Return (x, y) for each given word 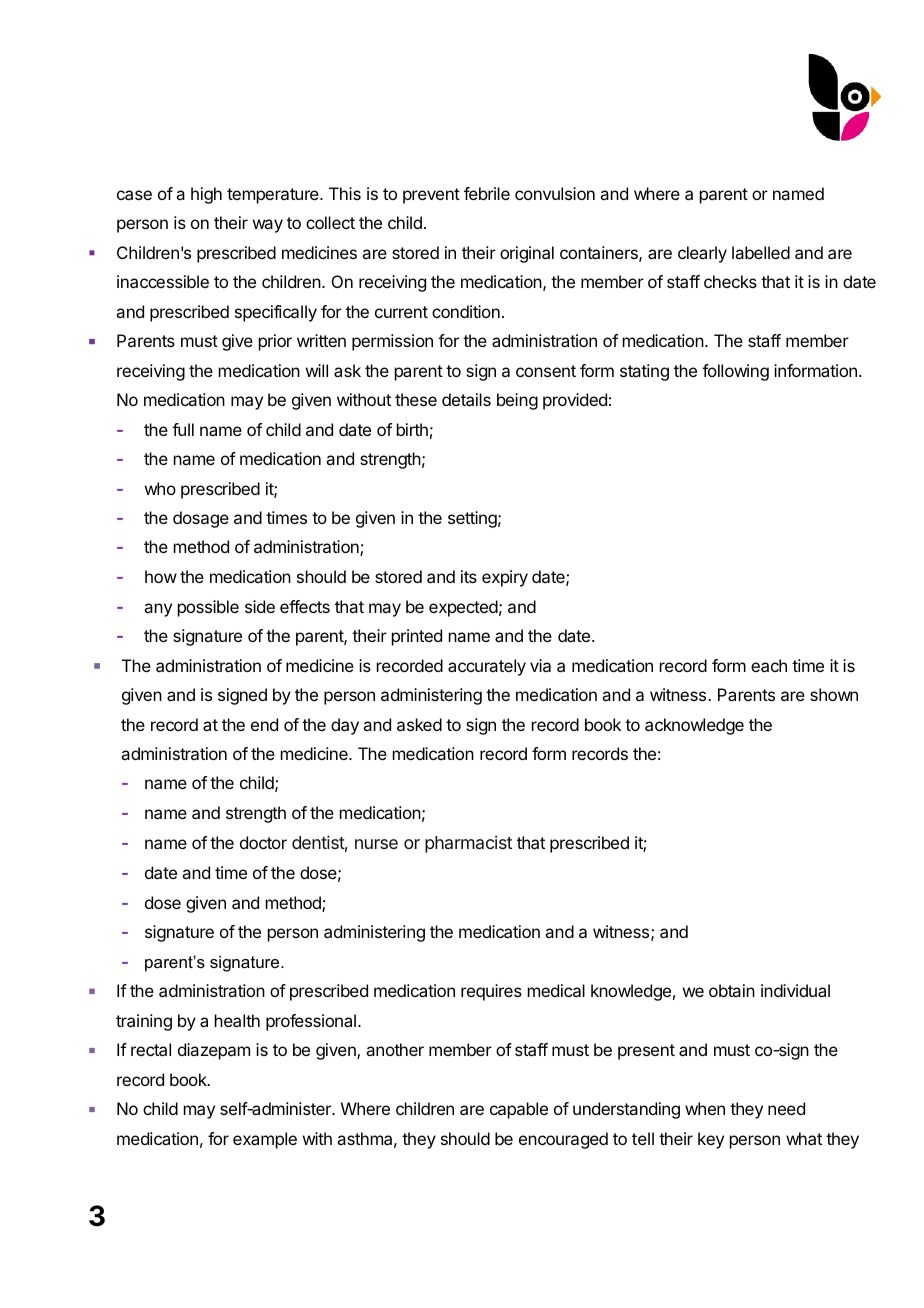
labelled (761, 252)
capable (519, 1110)
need (786, 1108)
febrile (487, 193)
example (265, 1140)
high (206, 195)
